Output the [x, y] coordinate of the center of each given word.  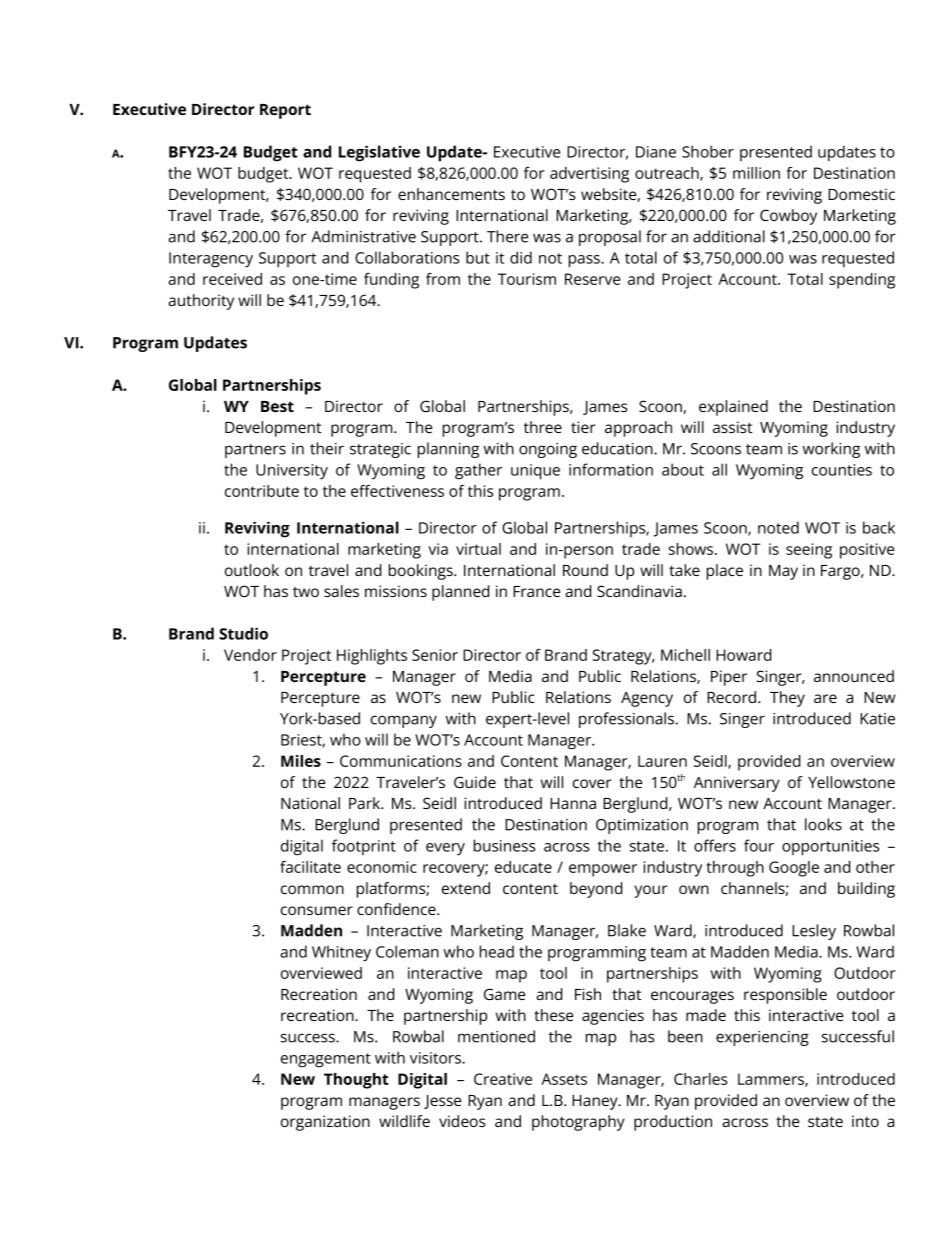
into [865, 1121]
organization [325, 1123]
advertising [589, 175]
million [756, 173]
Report [285, 111]
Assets [564, 1079]
